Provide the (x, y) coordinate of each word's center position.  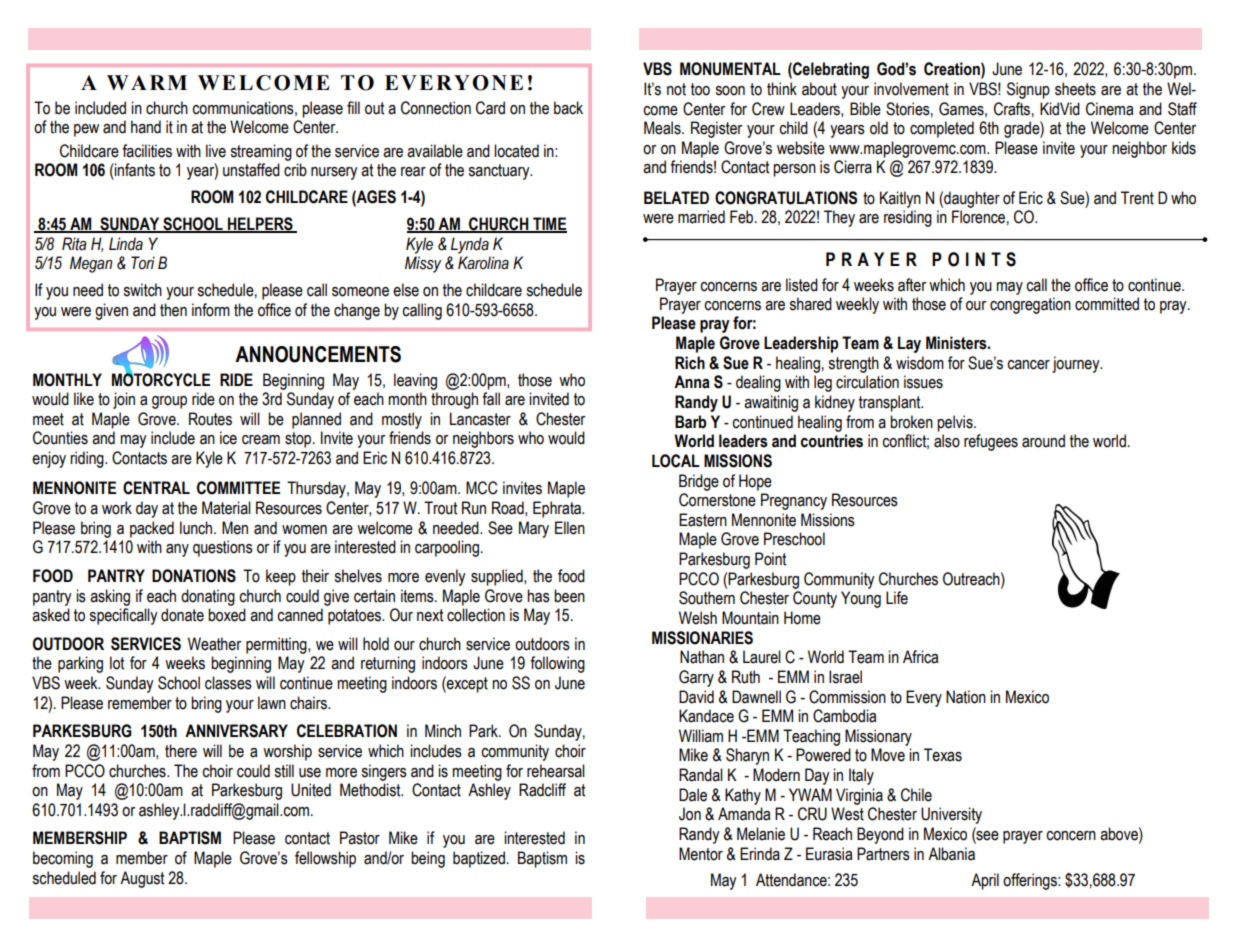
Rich (690, 363)
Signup (1028, 90)
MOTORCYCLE (161, 379)
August (142, 879)
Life (897, 598)
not (676, 89)
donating (208, 597)
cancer (1028, 365)
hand (146, 127)
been (569, 596)
